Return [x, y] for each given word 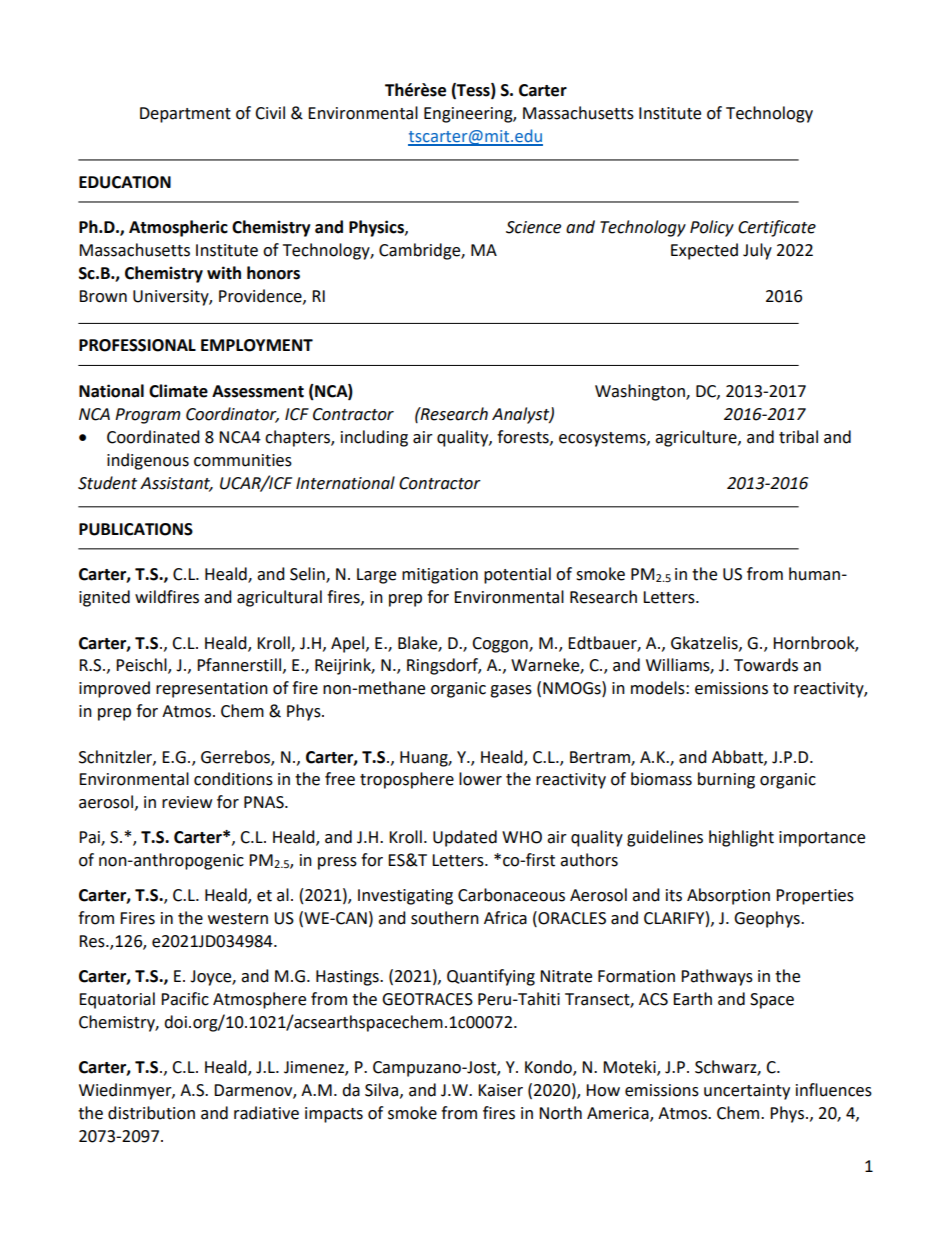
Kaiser [500, 1090]
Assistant [176, 484]
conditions [233, 779]
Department [185, 115]
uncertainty [747, 1092]
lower [480, 779]
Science [533, 227]
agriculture [697, 438]
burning [726, 780]
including [374, 438]
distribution [151, 1113]
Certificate [777, 228]
